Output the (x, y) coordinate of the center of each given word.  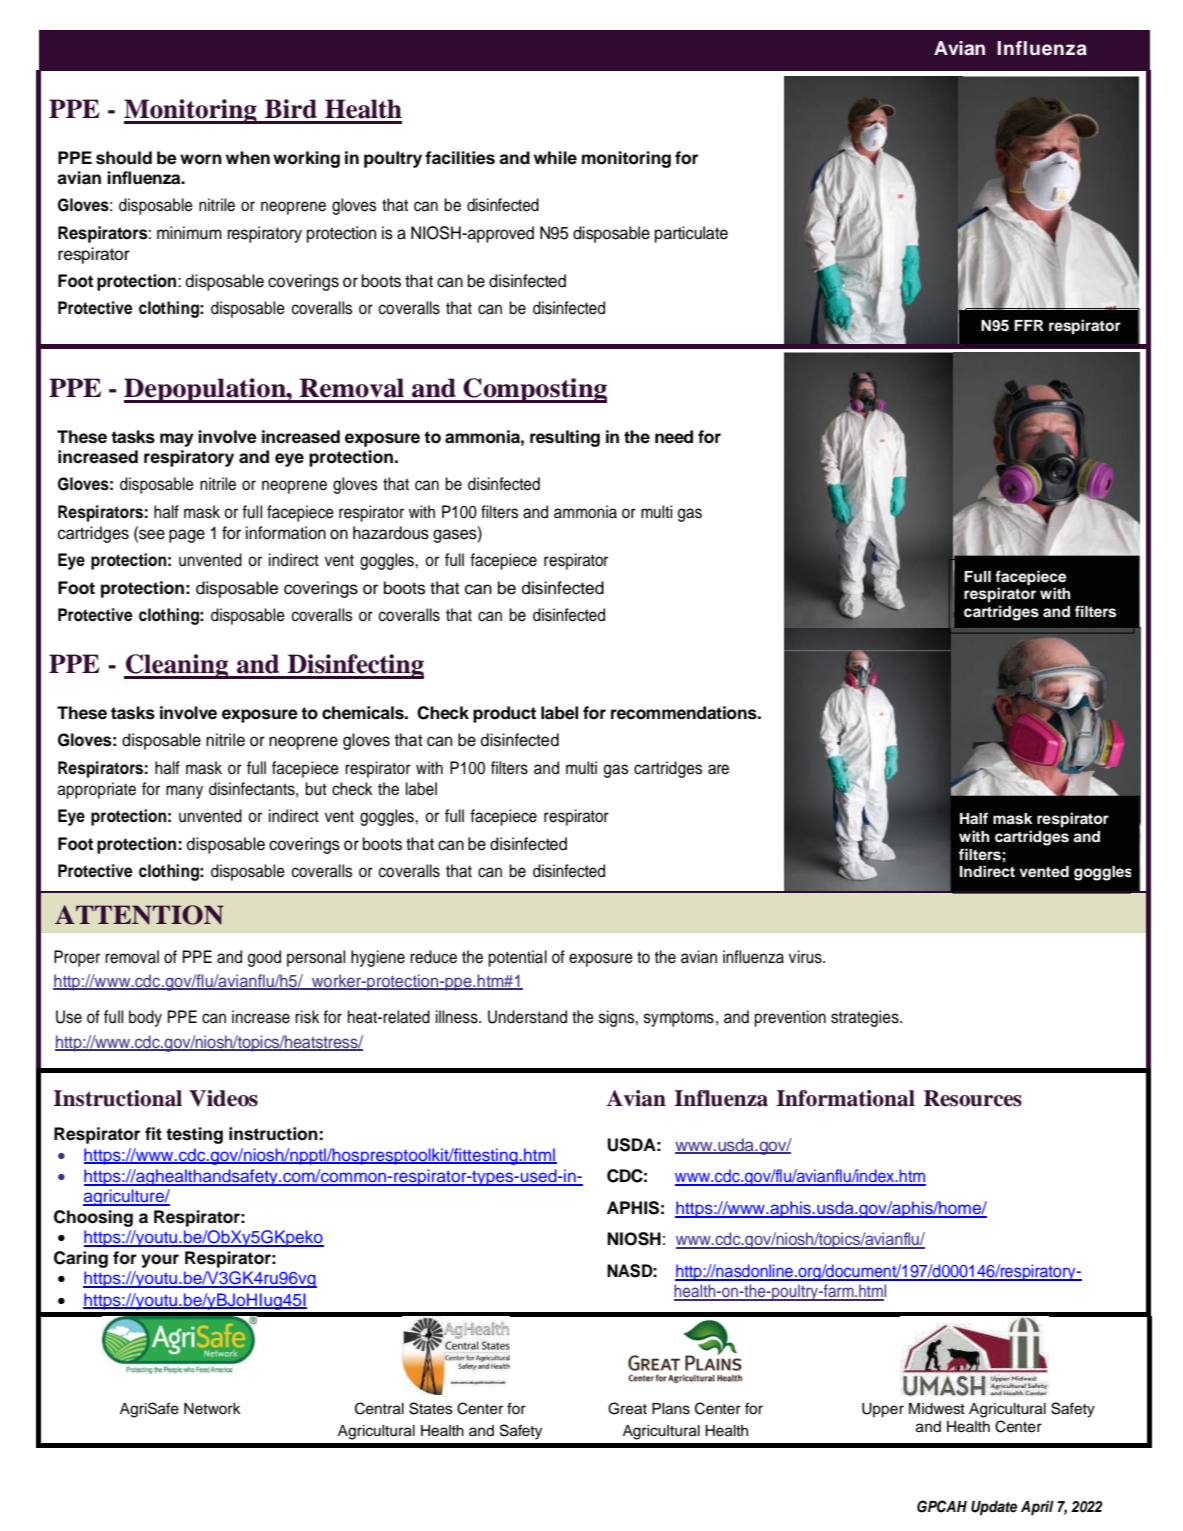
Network (212, 1409)
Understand (527, 1017)
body (145, 1018)
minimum (189, 233)
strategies (866, 1018)
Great (627, 1408)
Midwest (937, 1409)
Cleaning (177, 666)
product (504, 714)
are (718, 769)
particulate (691, 234)
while (555, 158)
